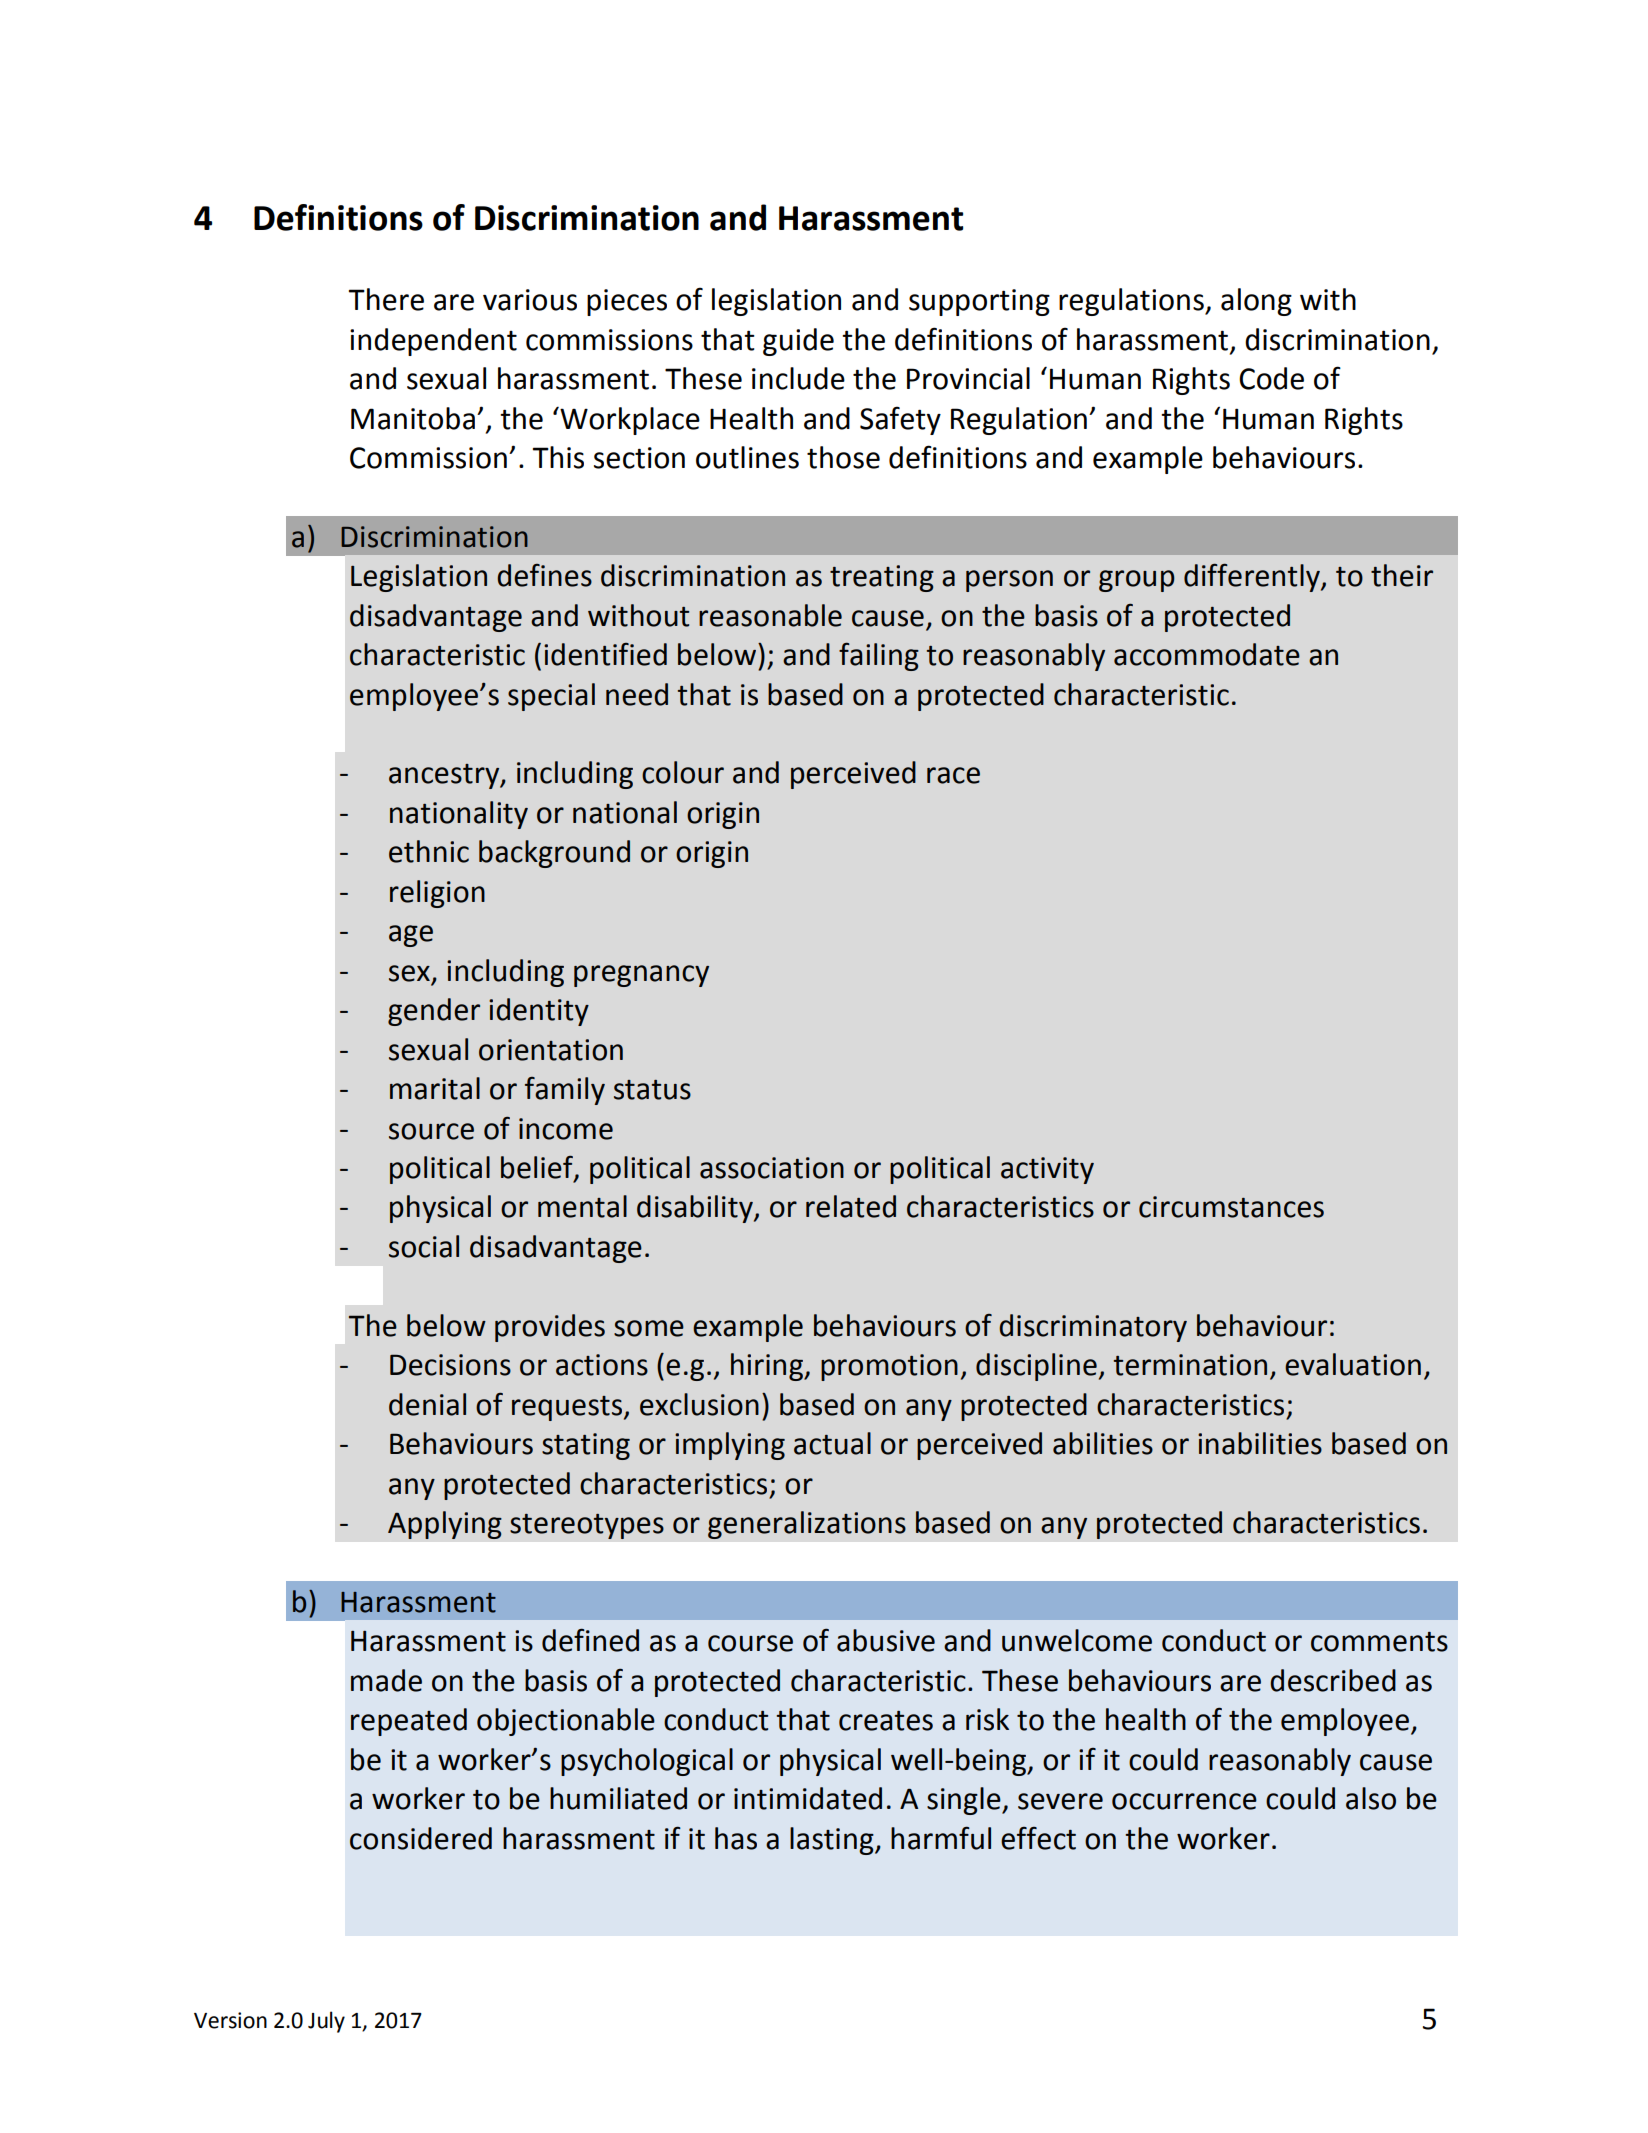  Describe the element at coordinates (1184, 1801) in the screenshot. I see `occurrence` at that location.
